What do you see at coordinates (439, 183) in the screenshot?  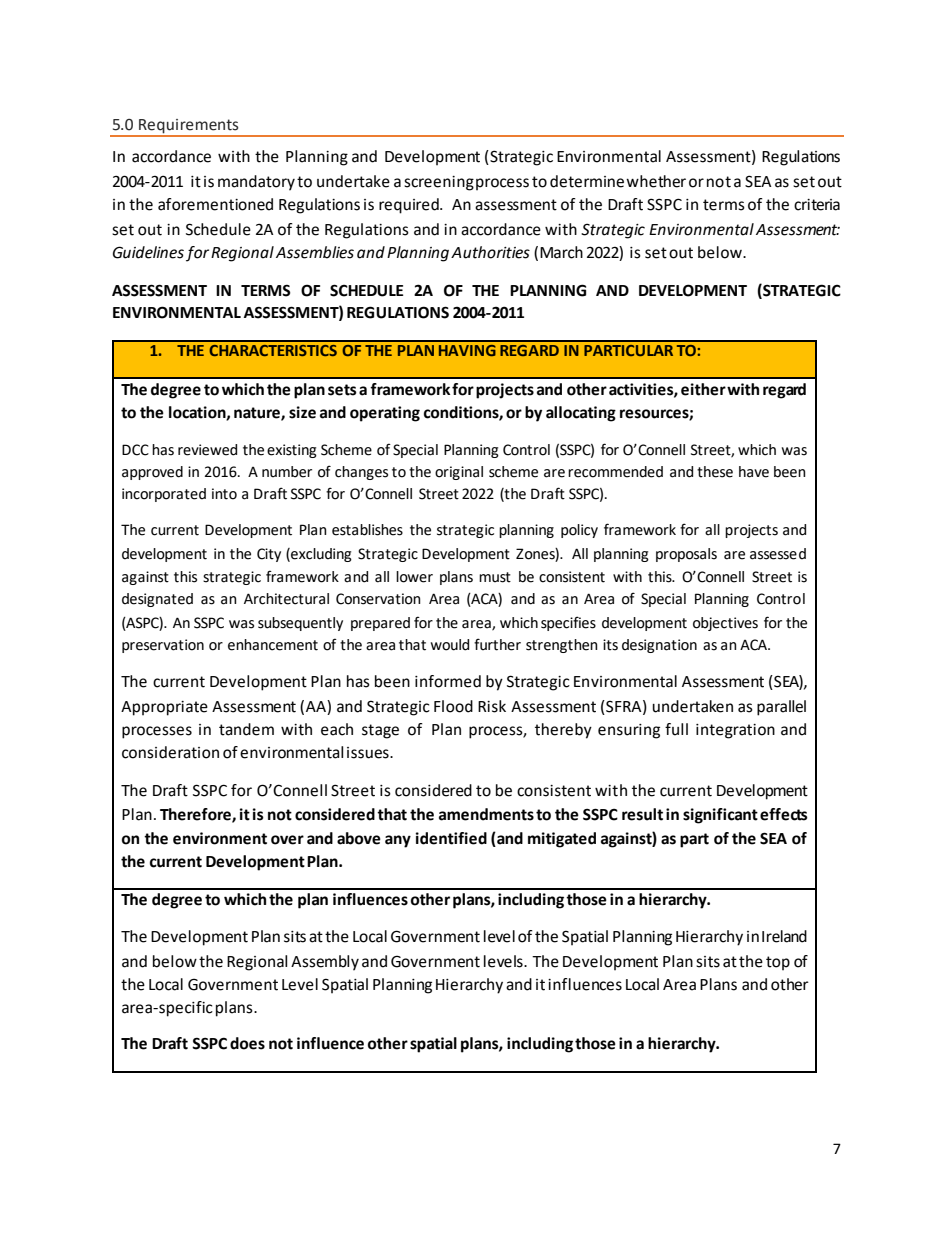 I see `screening` at bounding box center [439, 183].
